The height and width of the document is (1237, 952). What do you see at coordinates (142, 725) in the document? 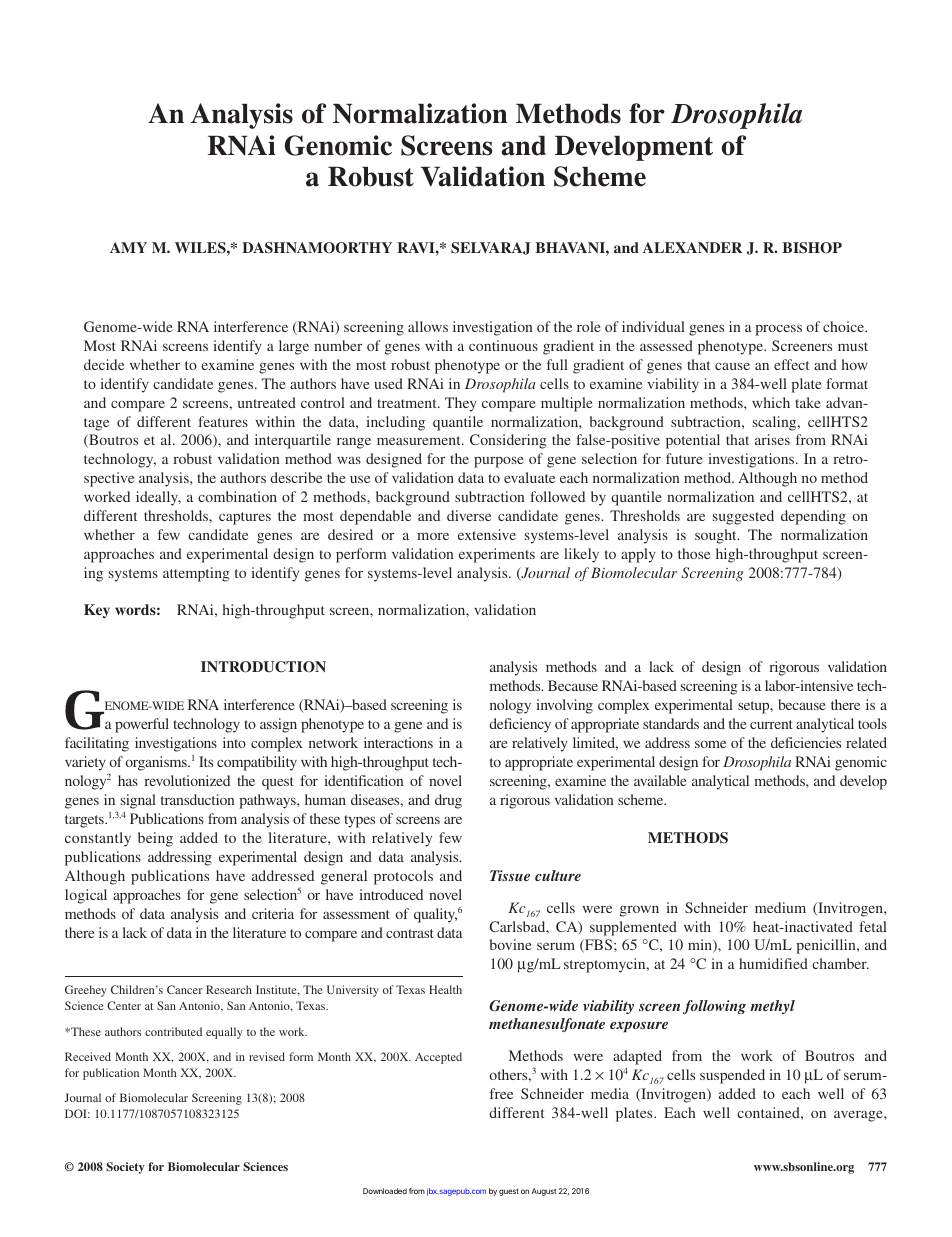
I see `powerful` at bounding box center [142, 725].
